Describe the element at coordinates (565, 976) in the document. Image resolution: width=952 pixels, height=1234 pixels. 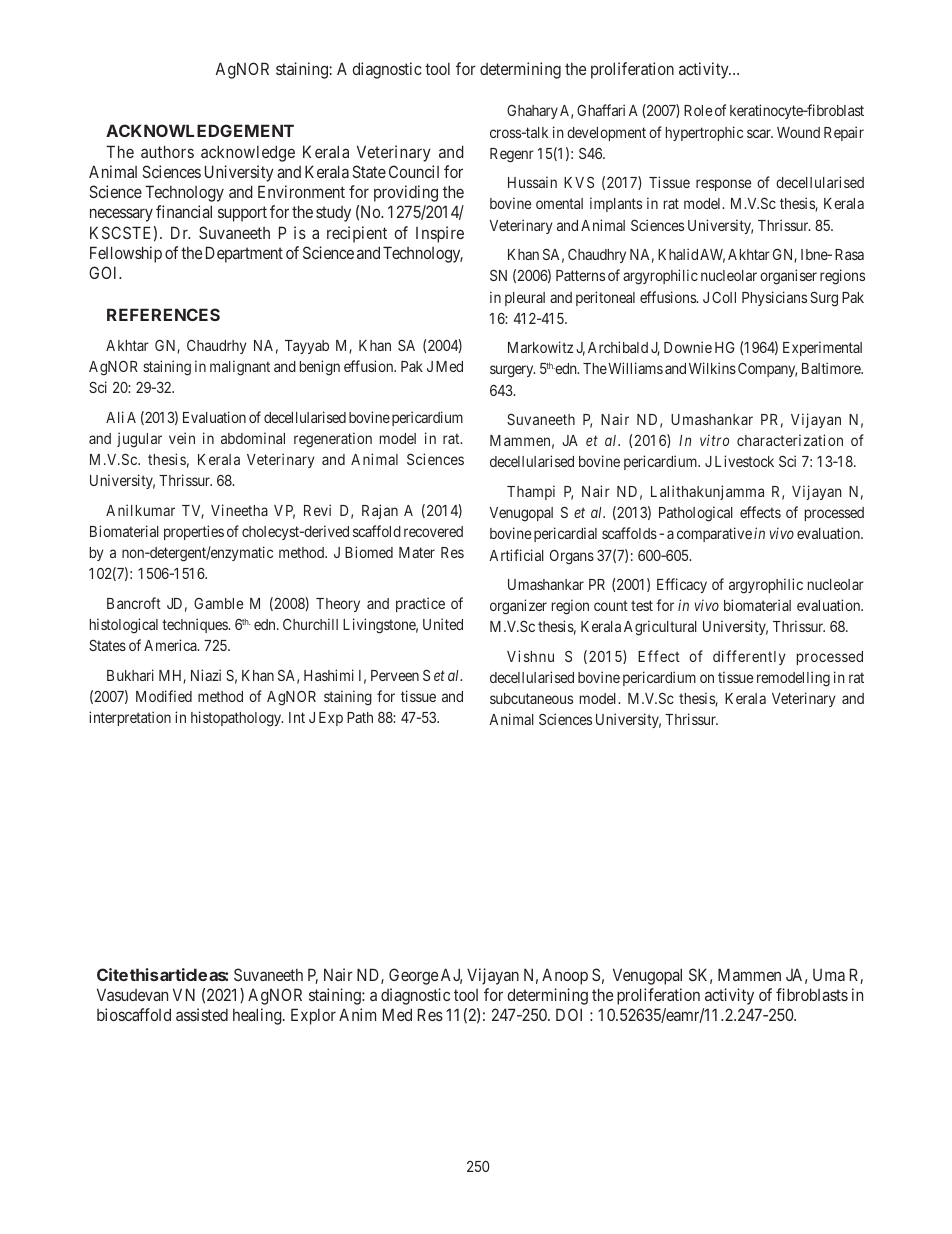
I see `Anoop` at that location.
